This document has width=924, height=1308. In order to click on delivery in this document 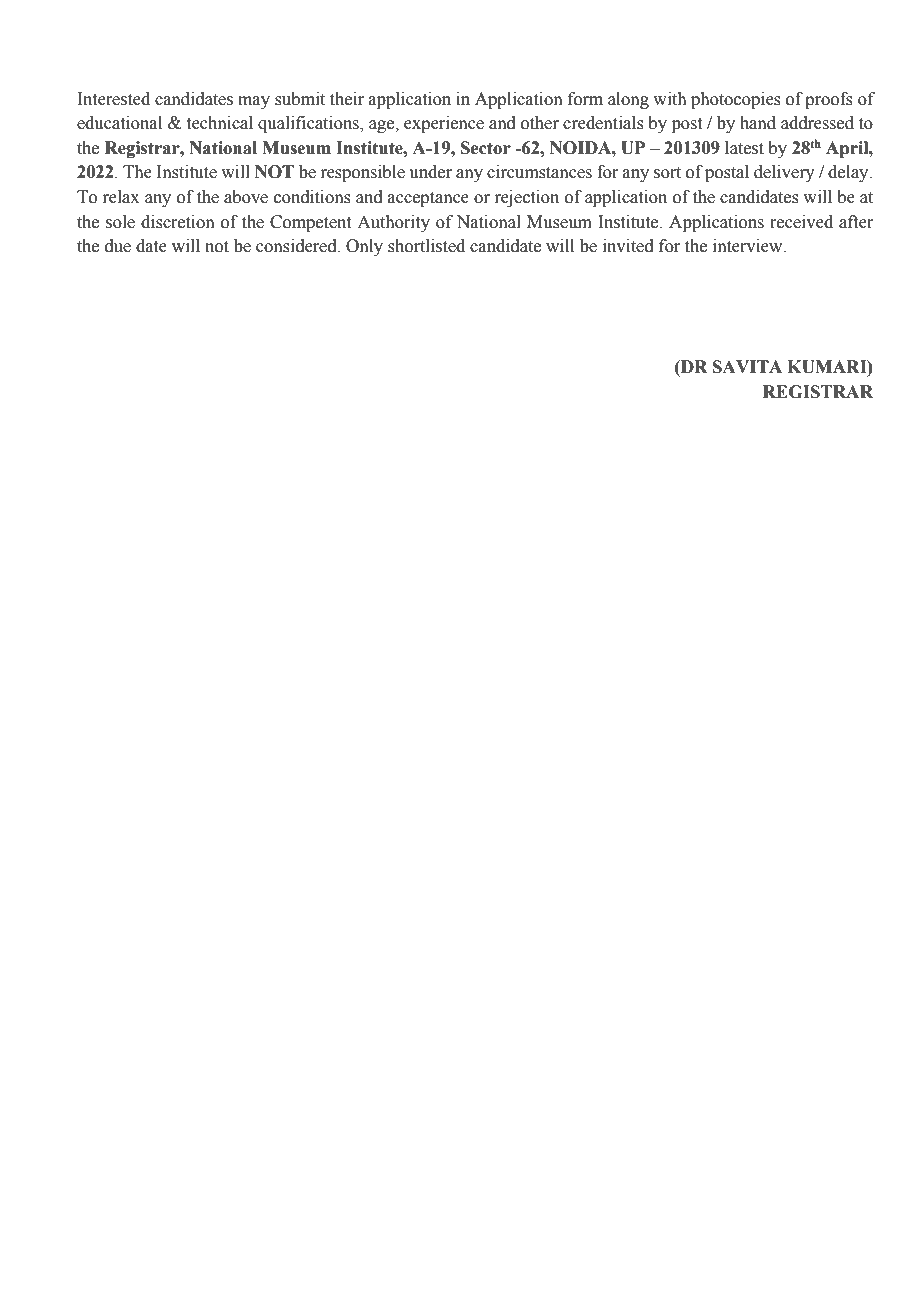, I will do `click(784, 173)`.
